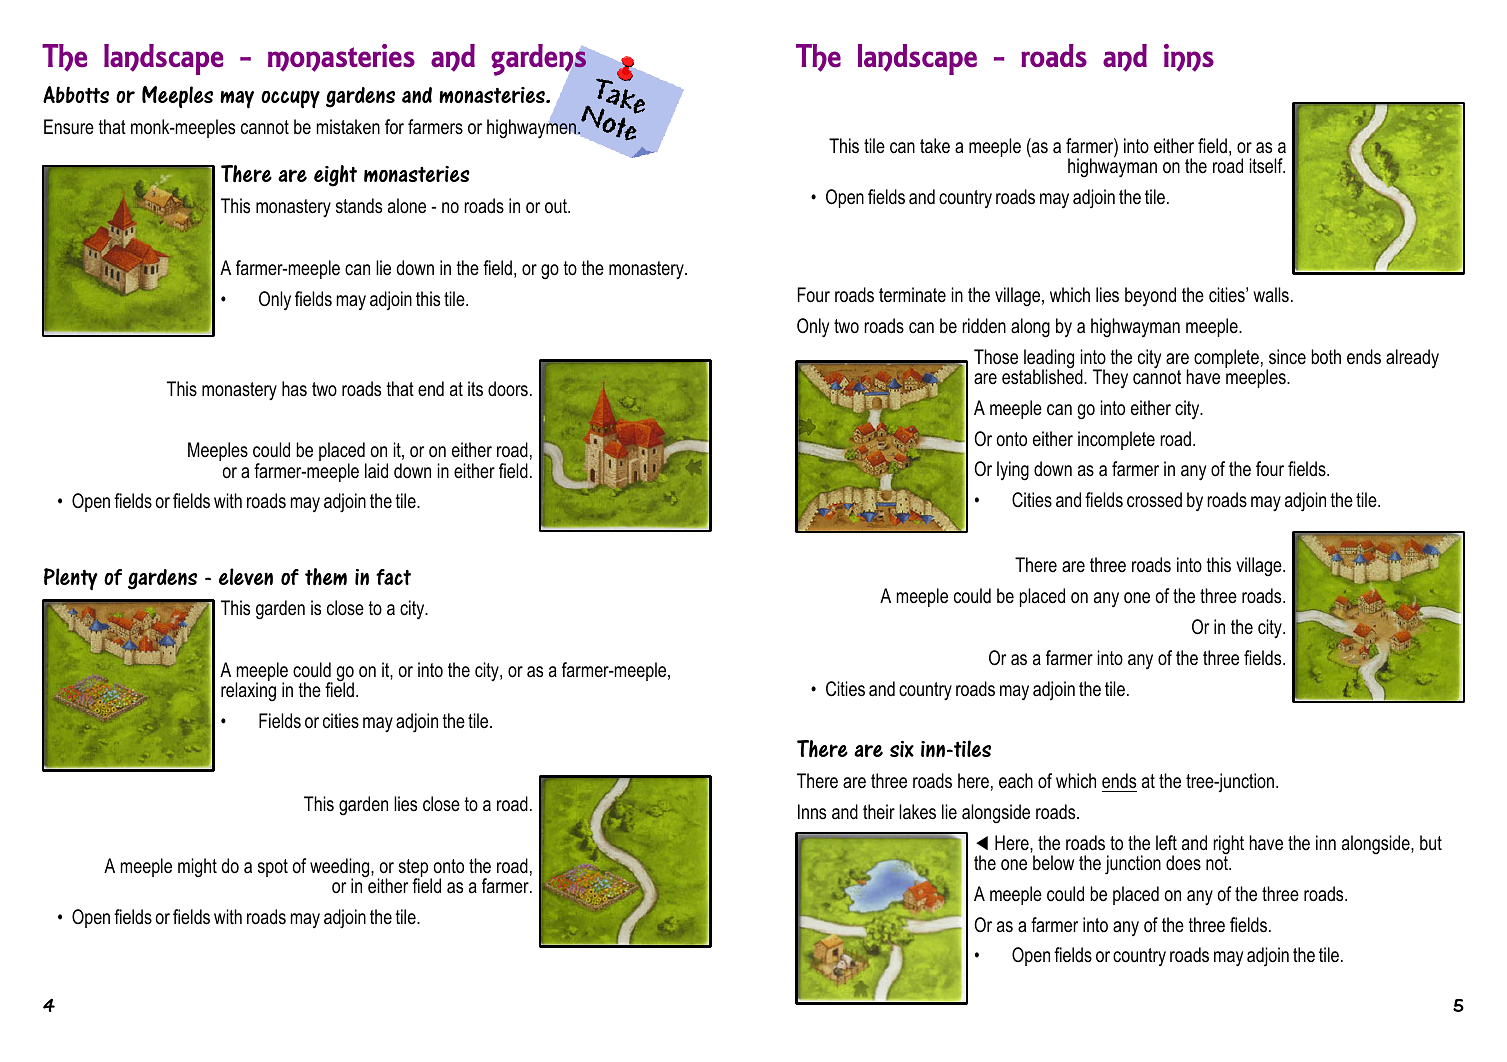 This screenshot has height=1062, width=1507. What do you see at coordinates (1013, 471) in the screenshot?
I see `lying` at bounding box center [1013, 471].
